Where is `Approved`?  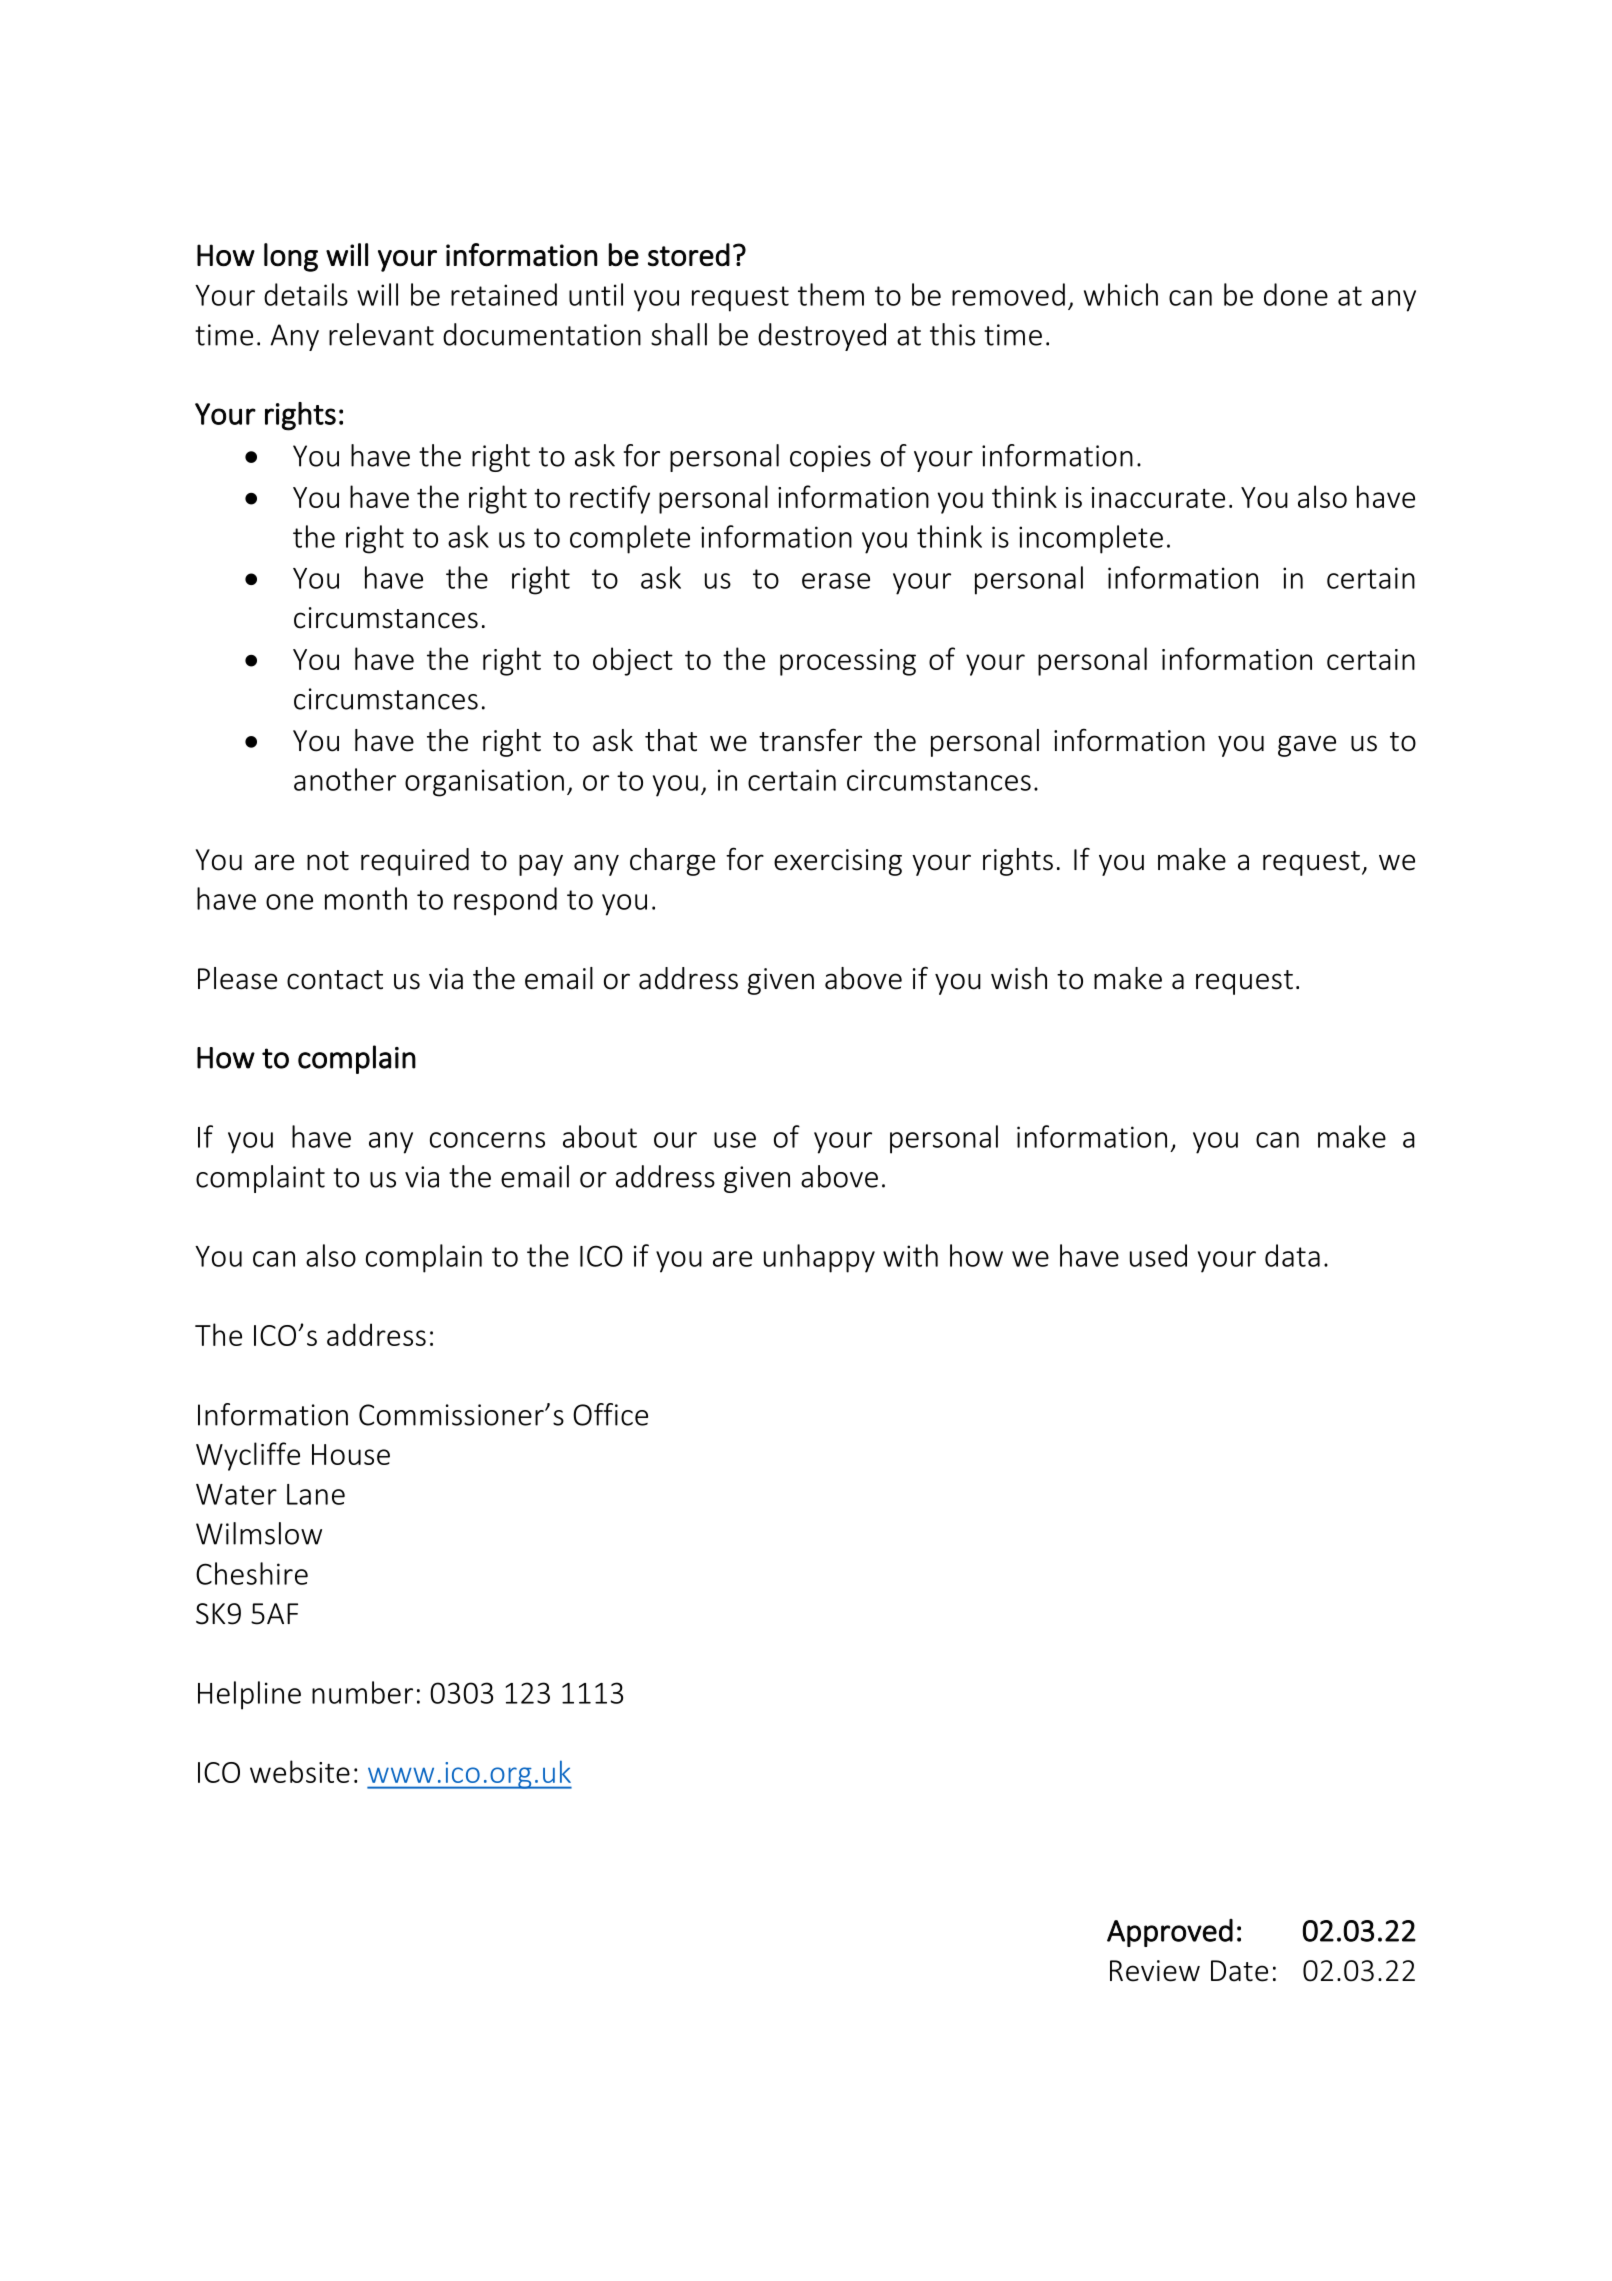
Approved is located at coordinates (1170, 1933).
